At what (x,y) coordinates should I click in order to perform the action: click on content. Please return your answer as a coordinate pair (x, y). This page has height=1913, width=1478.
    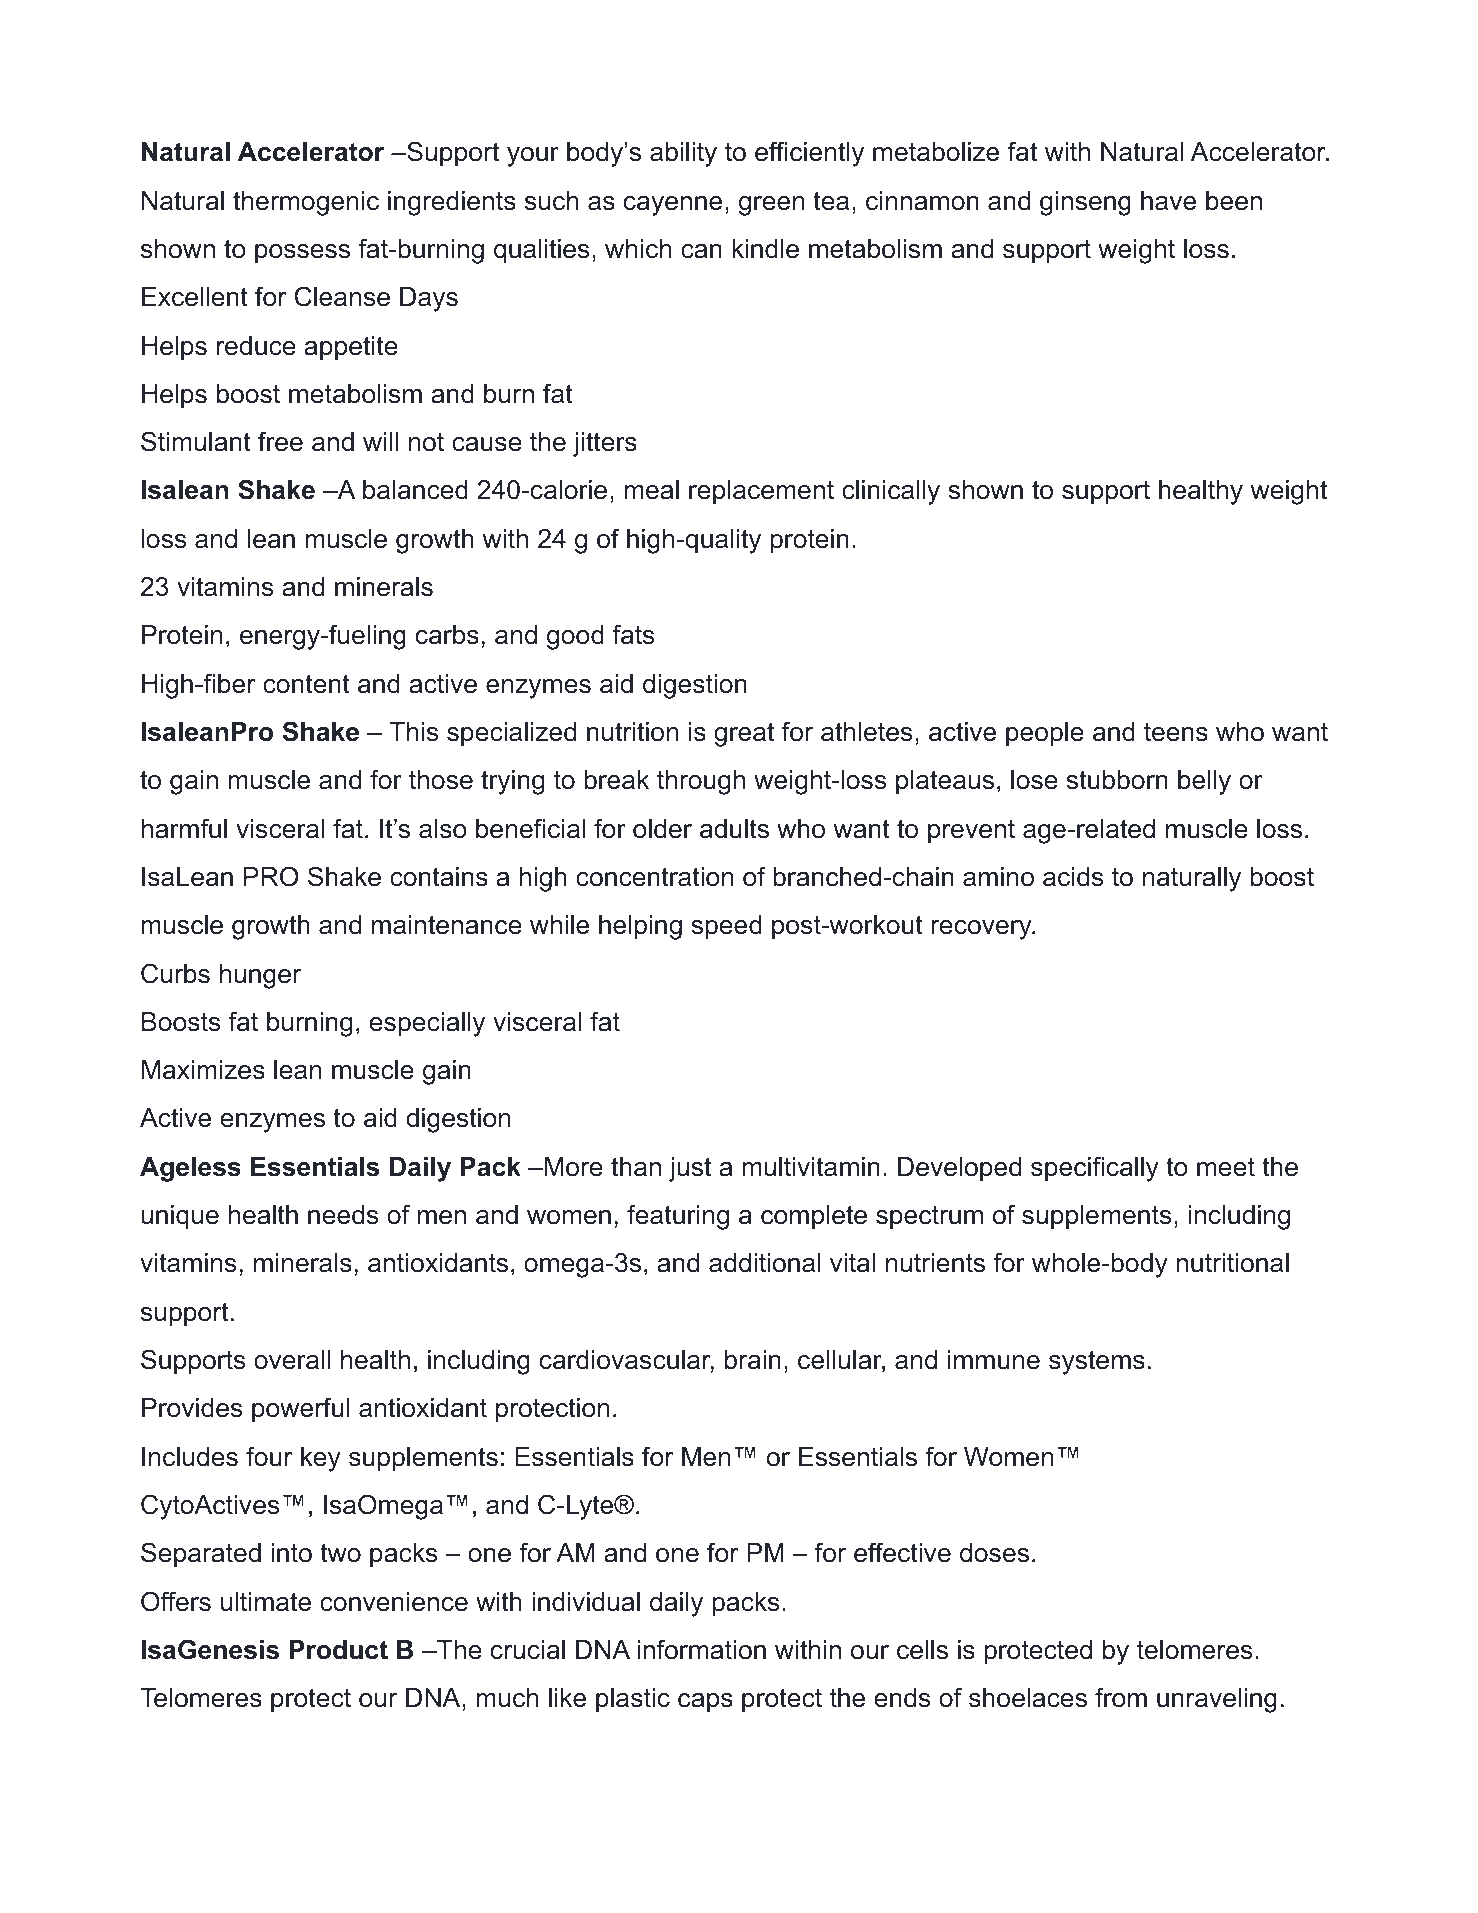
    Looking at the image, I should click on (306, 684).
